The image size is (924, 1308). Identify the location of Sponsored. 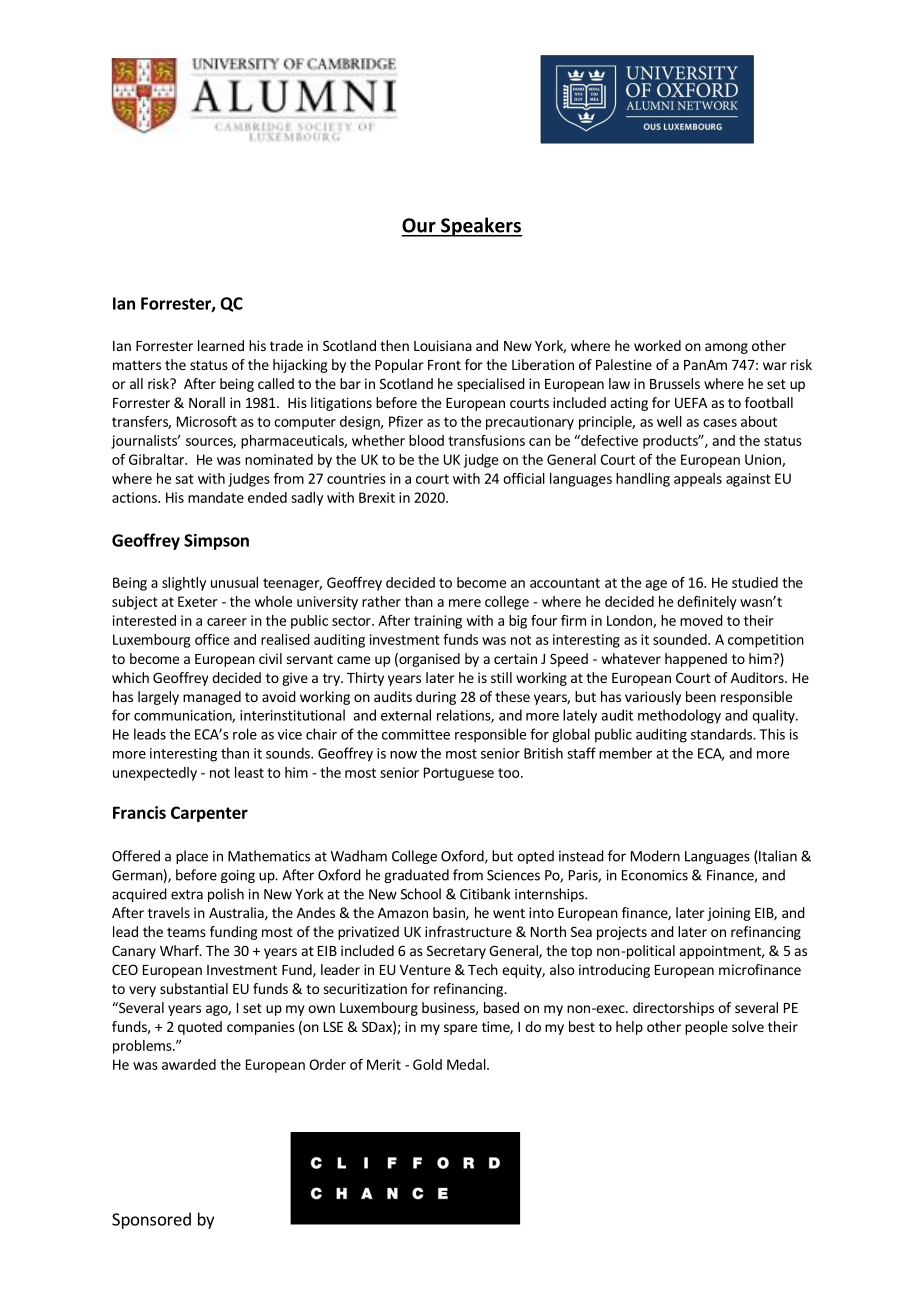
(151, 1220).
